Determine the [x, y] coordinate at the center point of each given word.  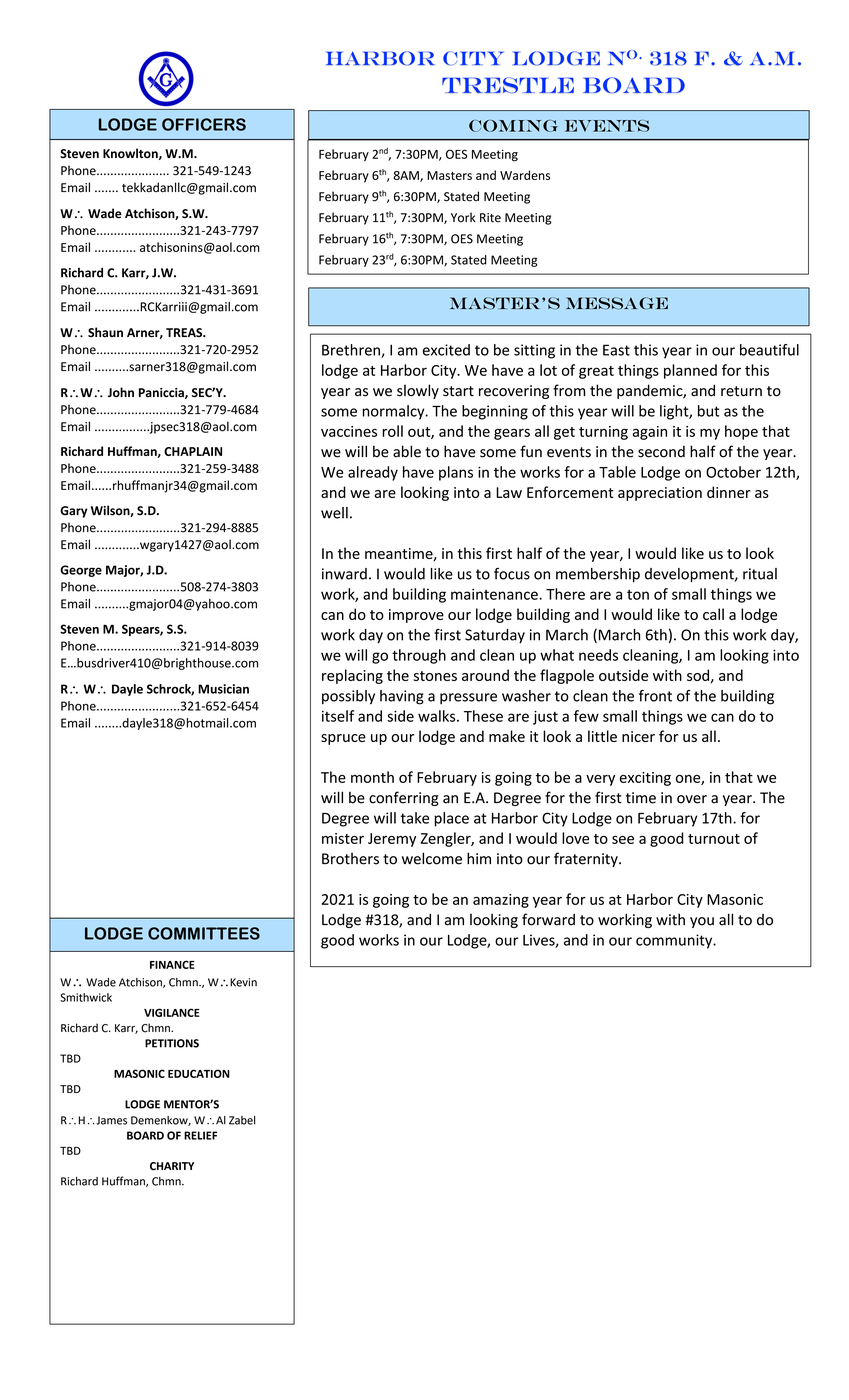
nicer [638, 736]
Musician [223, 689]
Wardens [525, 175]
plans [456, 473]
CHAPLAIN [193, 451]
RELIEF [200, 1135]
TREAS [185, 332]
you [702, 922]
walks [438, 716]
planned [690, 371]
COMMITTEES [204, 933]
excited [446, 350]
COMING [513, 126]
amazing [501, 901]
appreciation [660, 494]
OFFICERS [204, 124]
